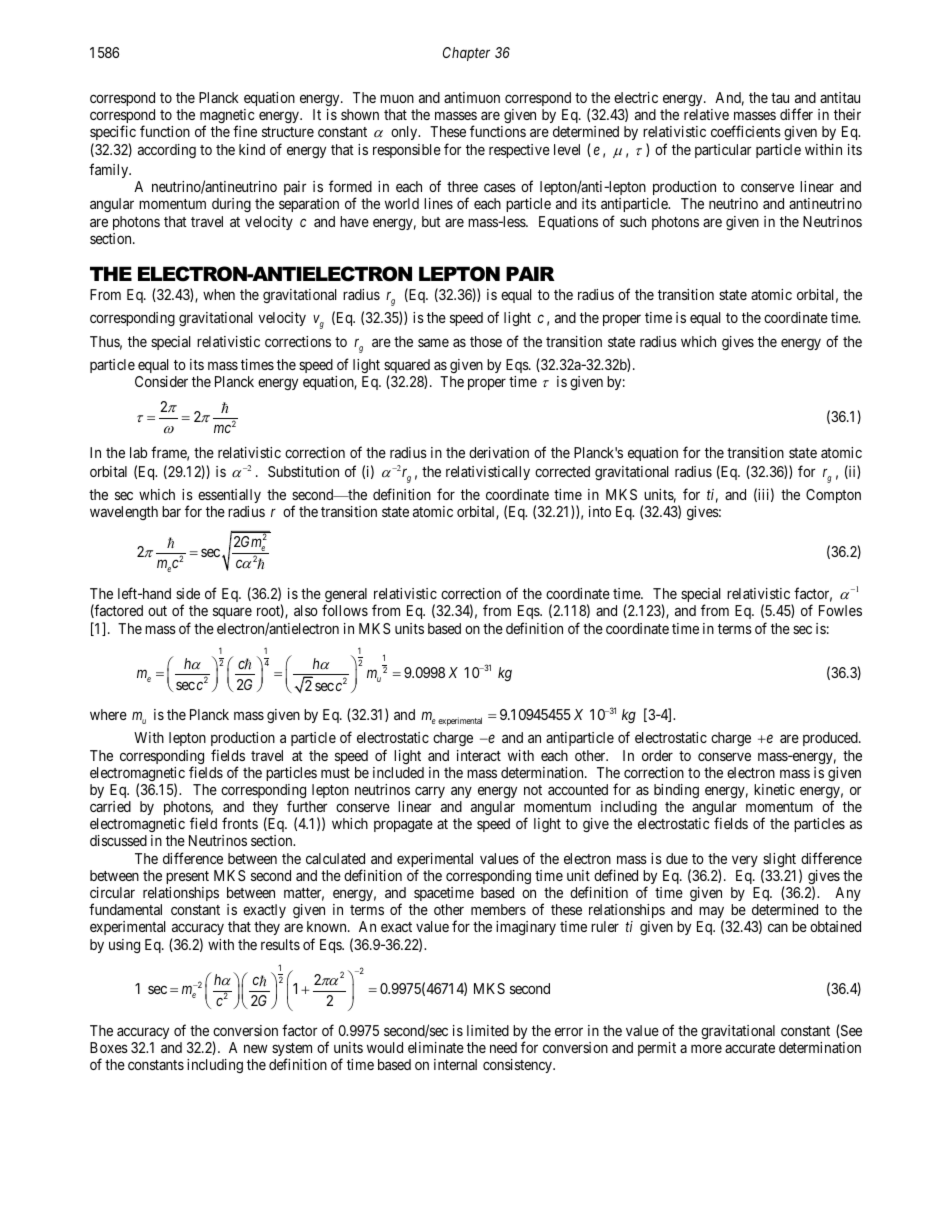  Describe the element at coordinates (167, 151) in the screenshot. I see `according` at that location.
